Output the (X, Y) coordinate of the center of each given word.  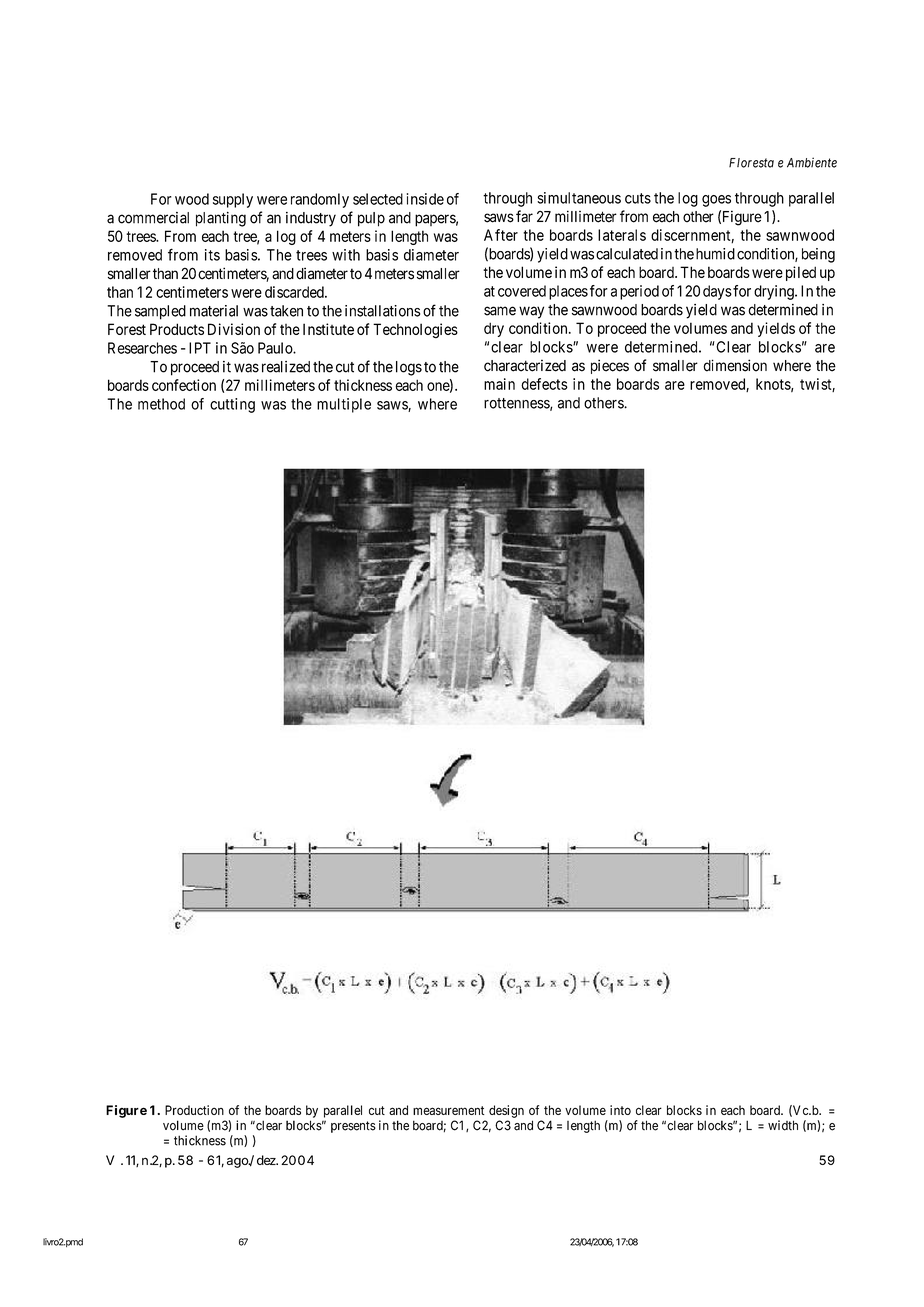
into (620, 1110)
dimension (735, 365)
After (501, 235)
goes (716, 201)
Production (194, 1110)
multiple (344, 405)
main (499, 384)
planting (221, 219)
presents (353, 1127)
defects (544, 384)
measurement (448, 1110)
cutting (232, 405)
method (161, 404)
